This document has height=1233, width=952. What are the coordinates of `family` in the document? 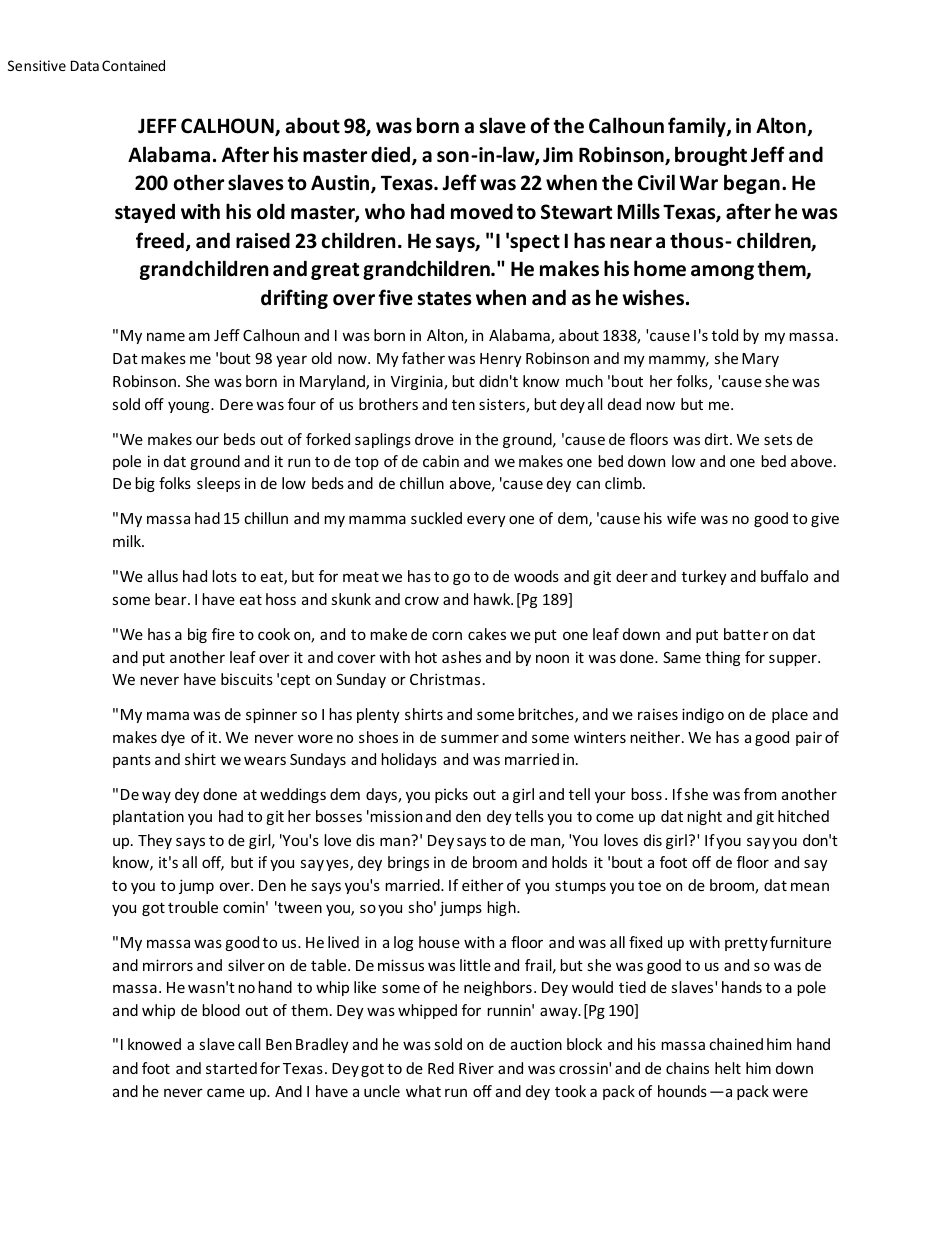 It's located at (698, 127).
